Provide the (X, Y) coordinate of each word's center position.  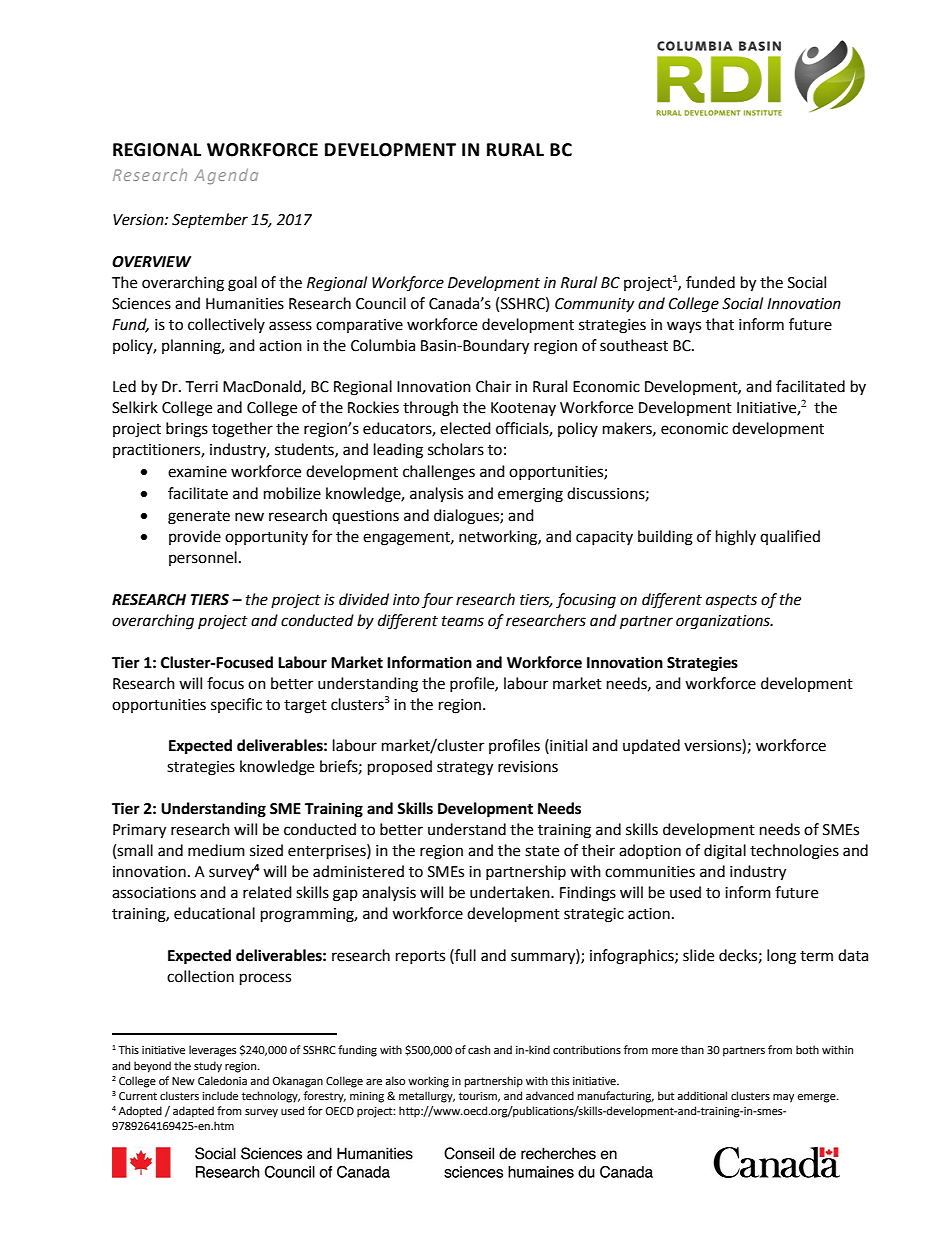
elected (465, 428)
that (720, 324)
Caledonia (222, 1081)
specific (236, 705)
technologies (794, 852)
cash (479, 1049)
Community (594, 305)
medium (216, 850)
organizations (724, 622)
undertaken (511, 892)
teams (463, 621)
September (210, 220)
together (242, 430)
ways (684, 327)
